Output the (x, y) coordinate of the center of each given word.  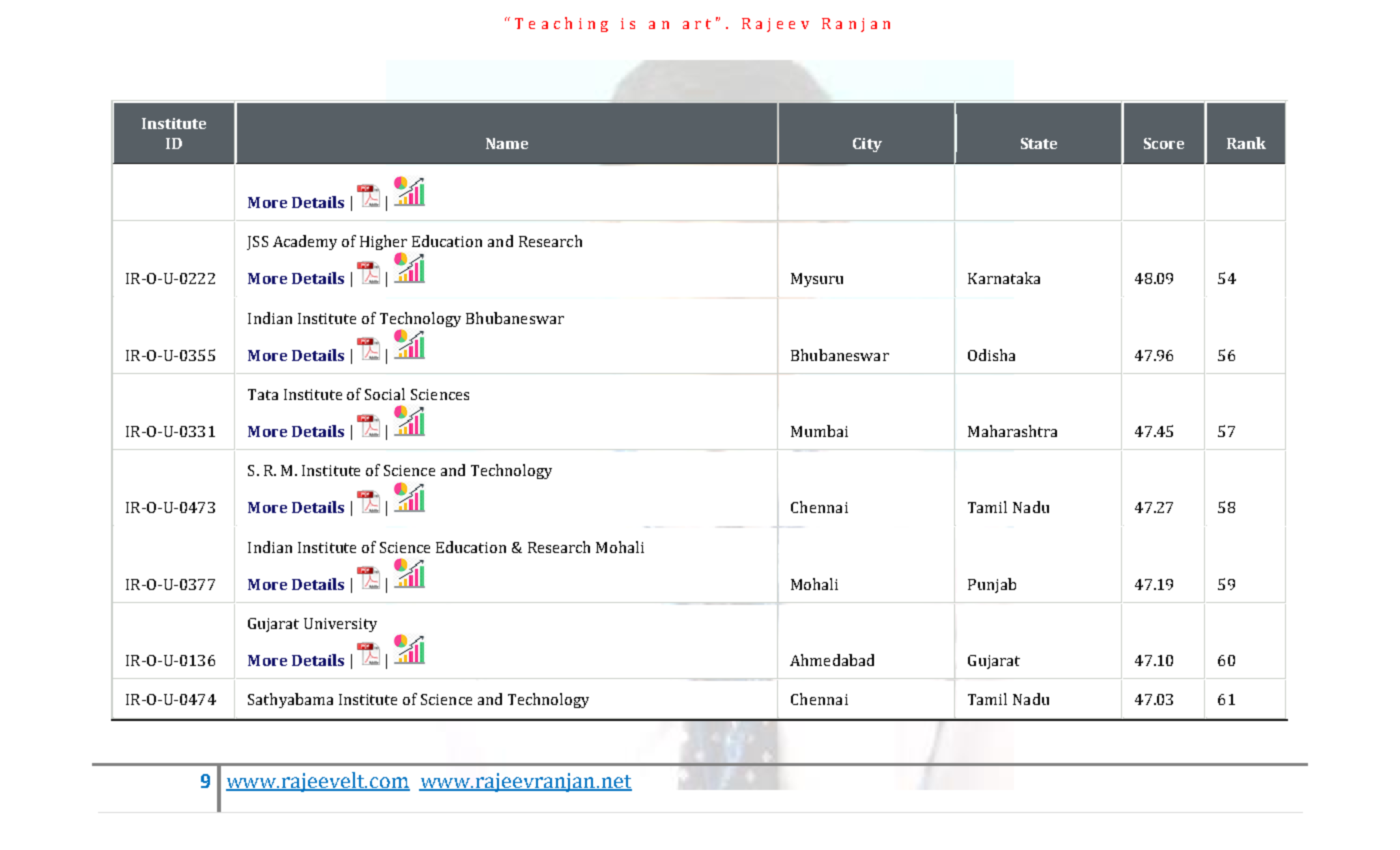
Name (507, 143)
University (340, 625)
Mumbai (819, 431)
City (867, 145)
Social (385, 394)
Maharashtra (1012, 431)
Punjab (992, 585)
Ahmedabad (832, 660)
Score (1164, 143)
